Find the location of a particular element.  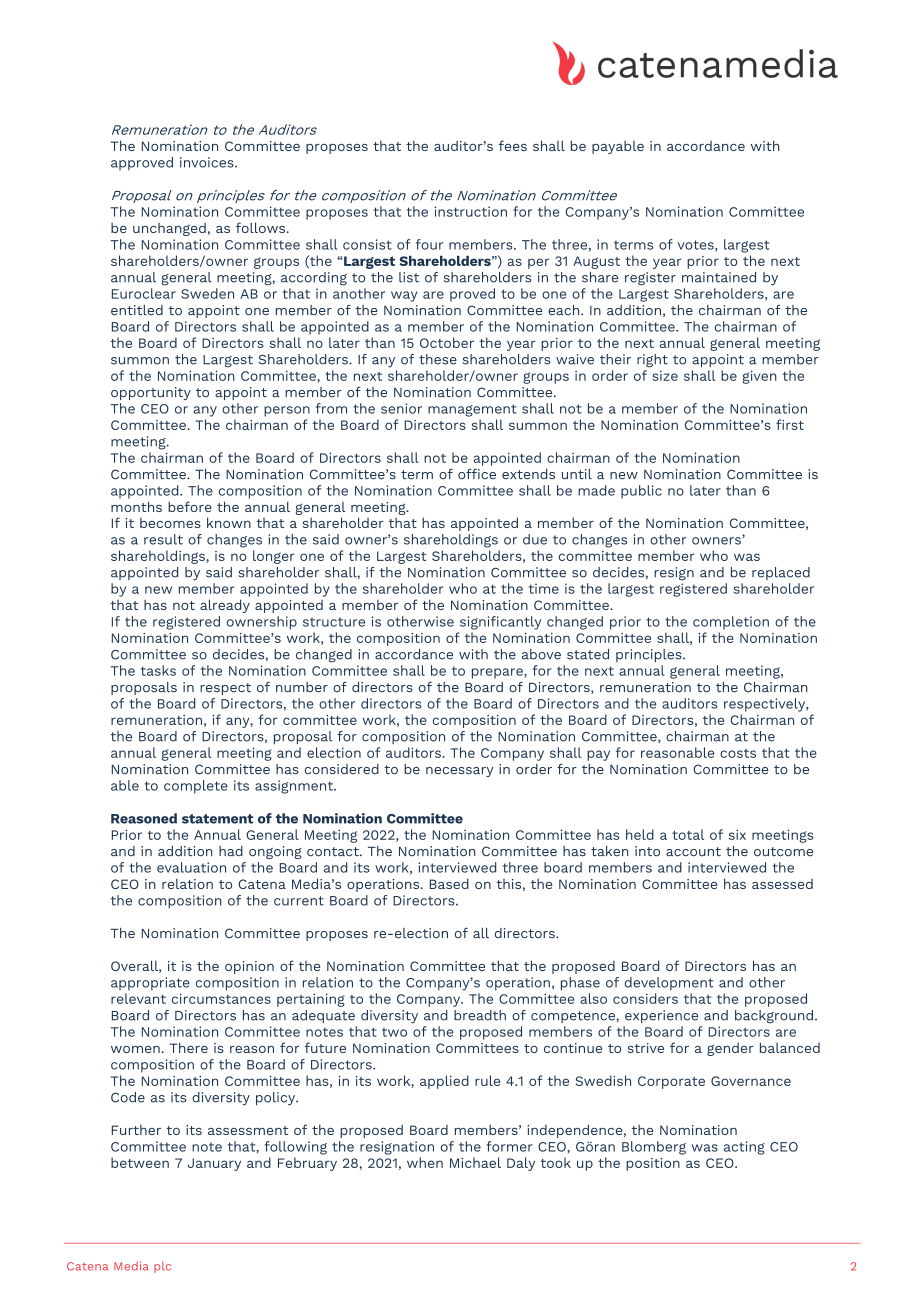

acting is located at coordinates (744, 1148).
